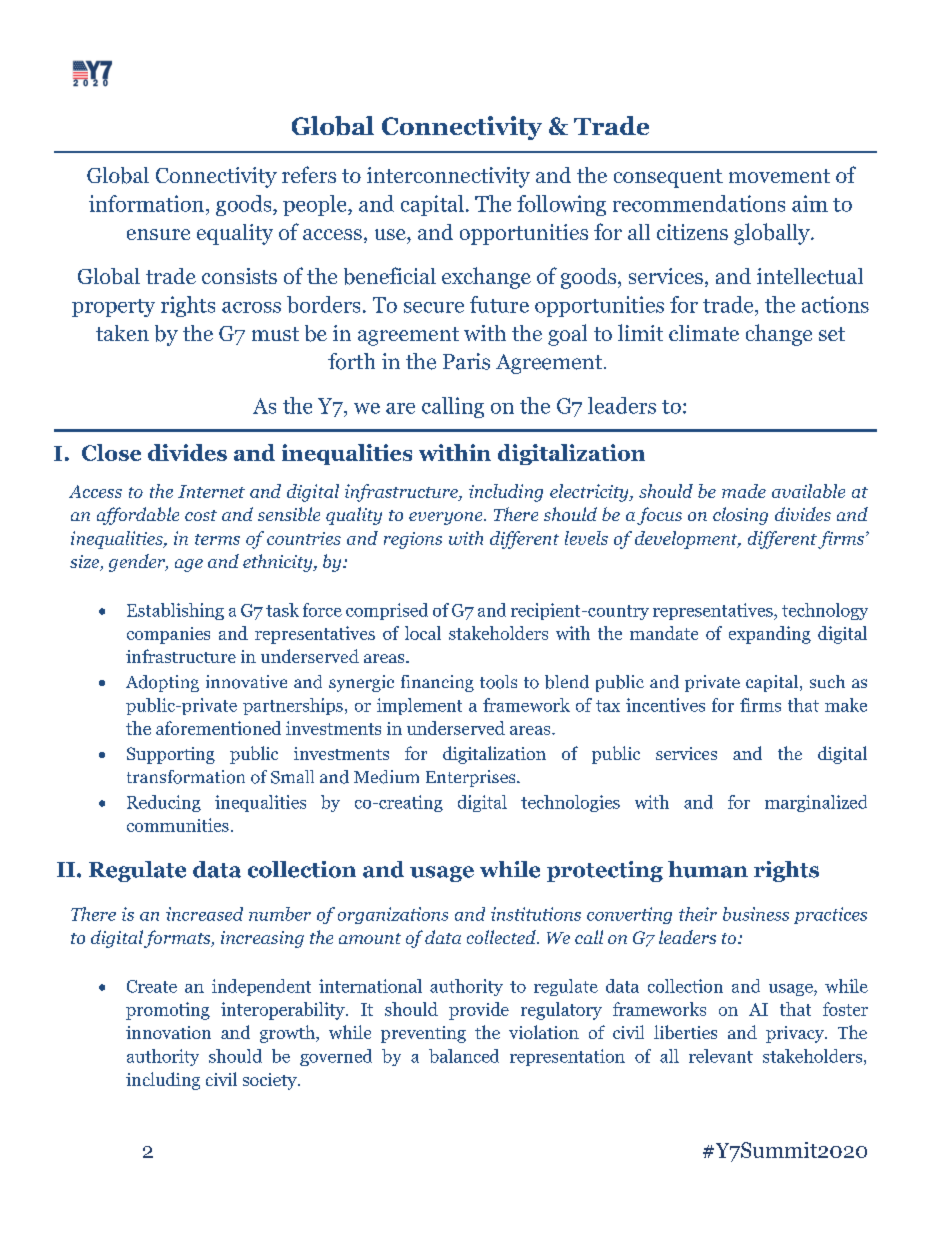 Image resolution: width=952 pixels, height=1233 pixels. What do you see at coordinates (168, 1032) in the document?
I see `innovation` at bounding box center [168, 1032].
